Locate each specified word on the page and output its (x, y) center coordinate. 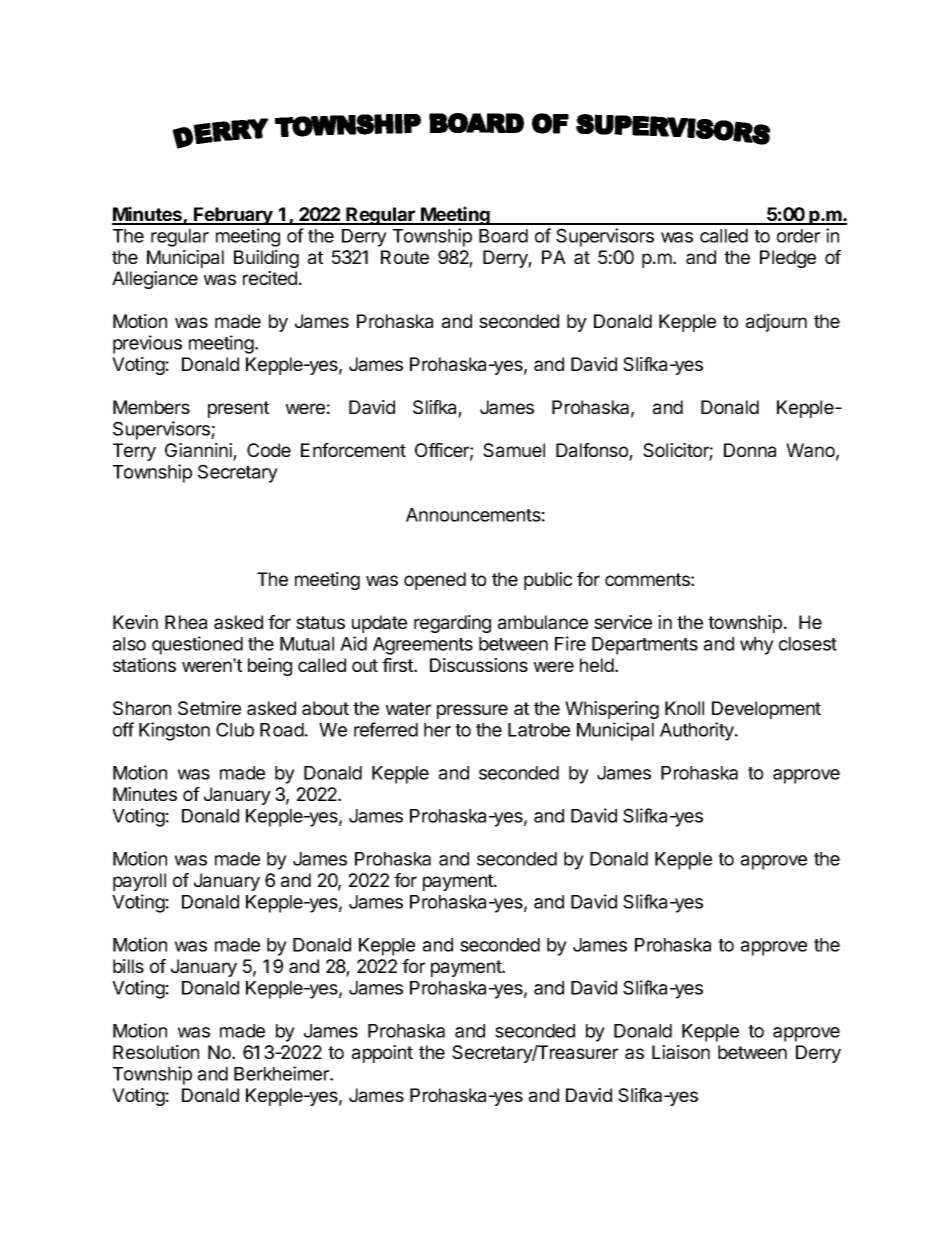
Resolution (156, 1052)
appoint (382, 1054)
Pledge (788, 259)
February (233, 216)
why (757, 646)
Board (503, 236)
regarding (452, 624)
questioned (197, 645)
